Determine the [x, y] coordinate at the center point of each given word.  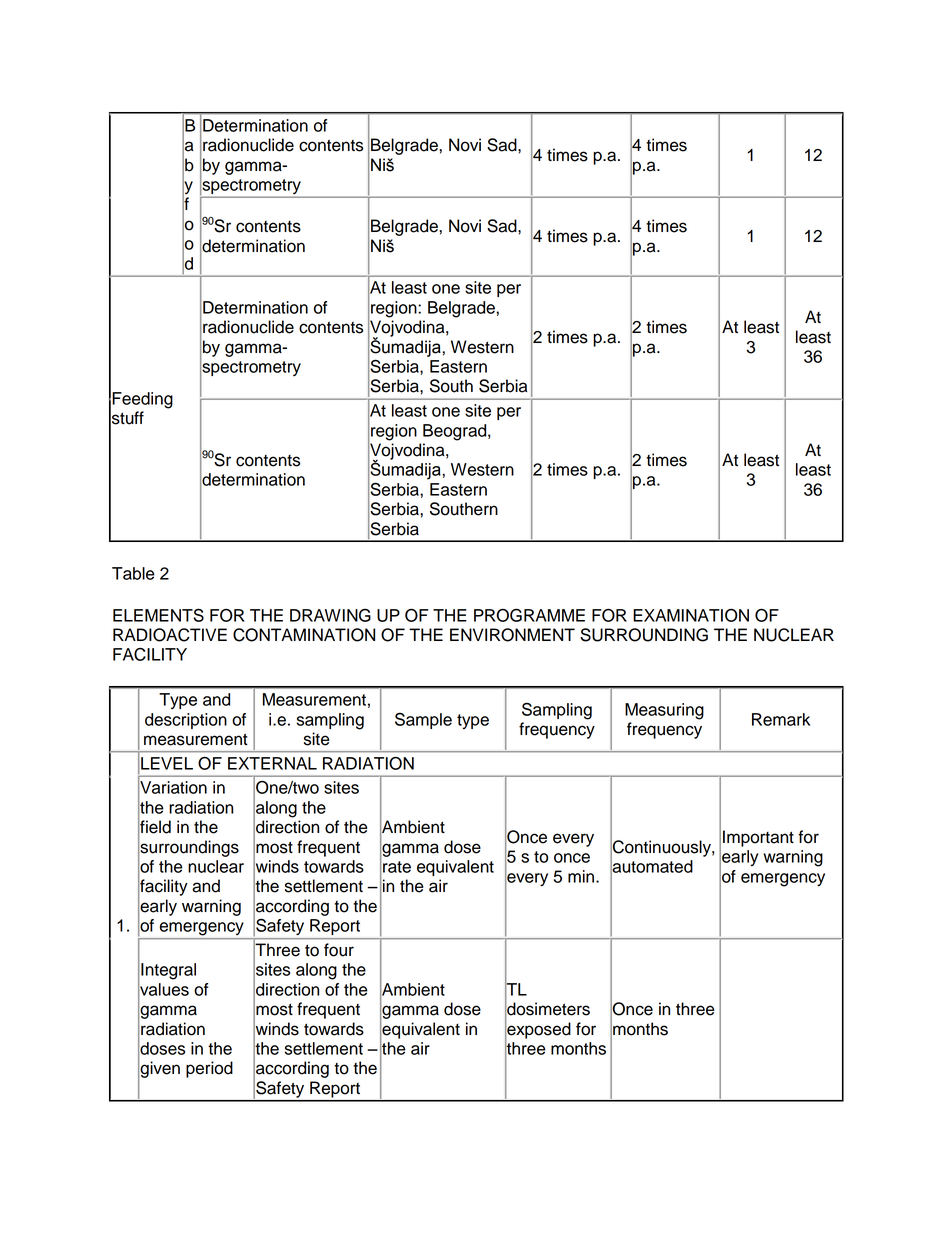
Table [133, 573]
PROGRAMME [529, 615]
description [186, 721]
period [209, 1069]
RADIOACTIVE [170, 635]
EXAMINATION [691, 615]
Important [758, 838]
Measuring [664, 711]
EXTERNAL [272, 763]
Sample [423, 721]
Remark [781, 719]
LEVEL [167, 763]
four [339, 950]
